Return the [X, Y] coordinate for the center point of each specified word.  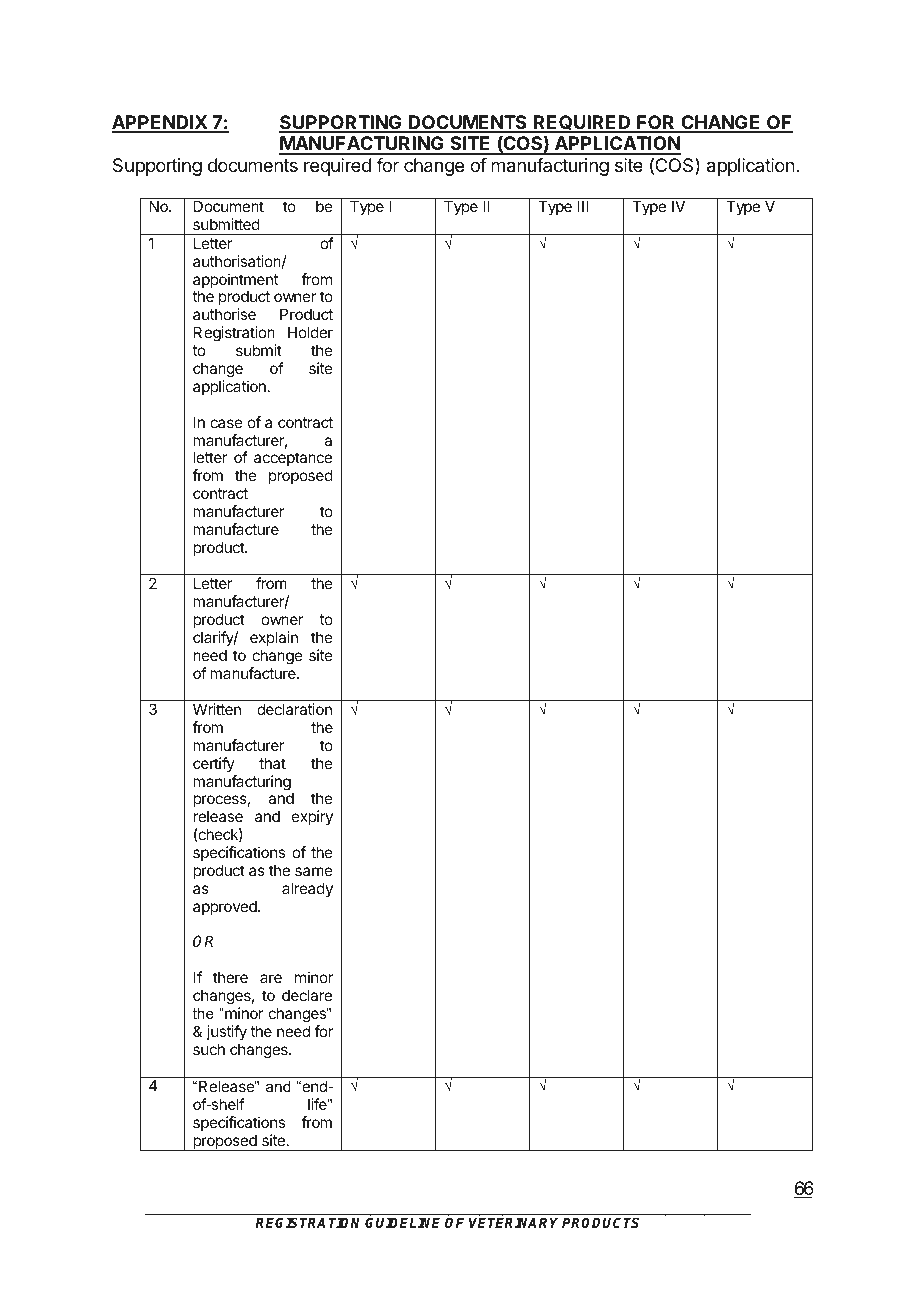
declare [307, 995]
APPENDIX [160, 123]
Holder [310, 332]
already [307, 889]
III [583, 206]
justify [226, 1032]
